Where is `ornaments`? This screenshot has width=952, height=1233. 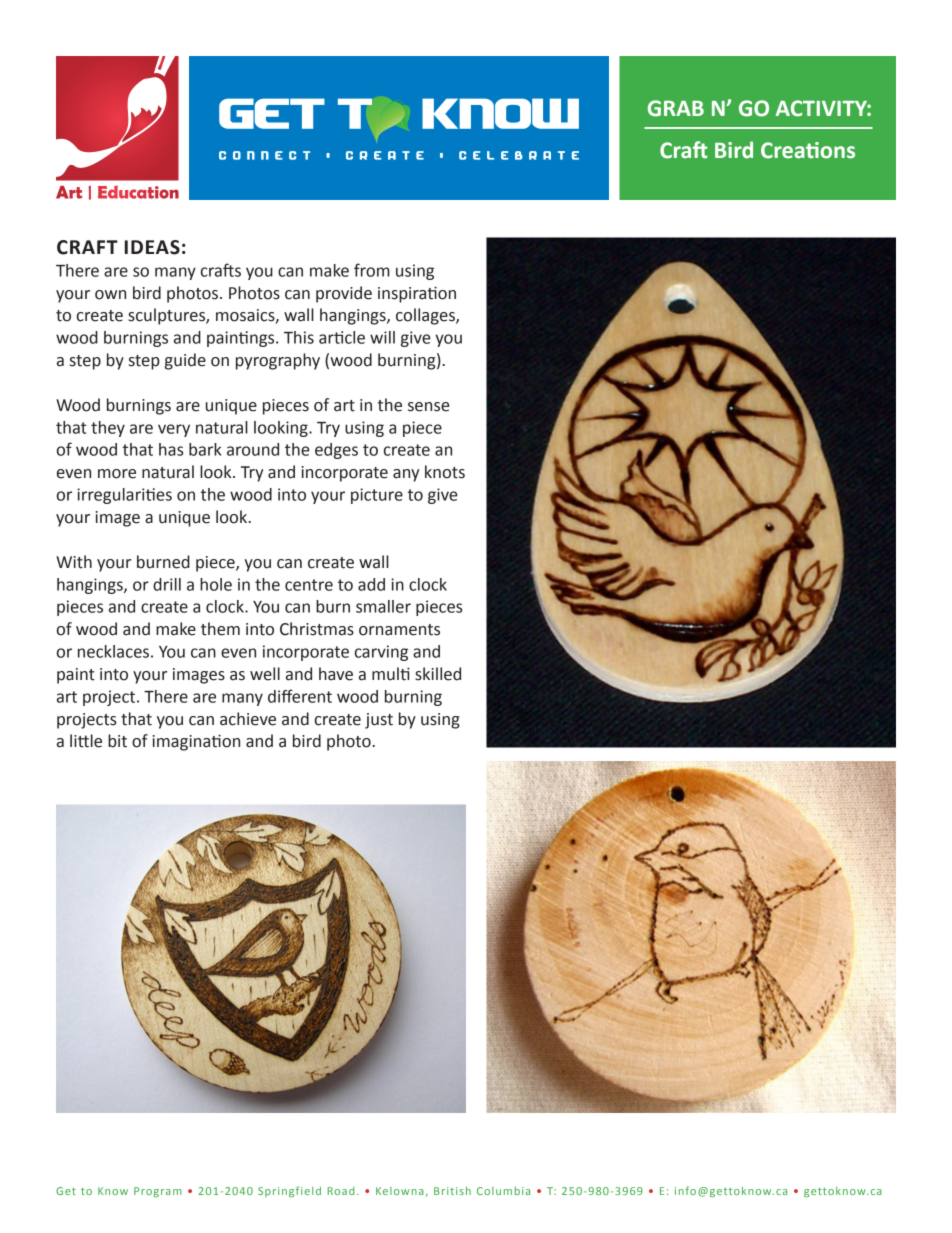 ornaments is located at coordinates (399, 630).
